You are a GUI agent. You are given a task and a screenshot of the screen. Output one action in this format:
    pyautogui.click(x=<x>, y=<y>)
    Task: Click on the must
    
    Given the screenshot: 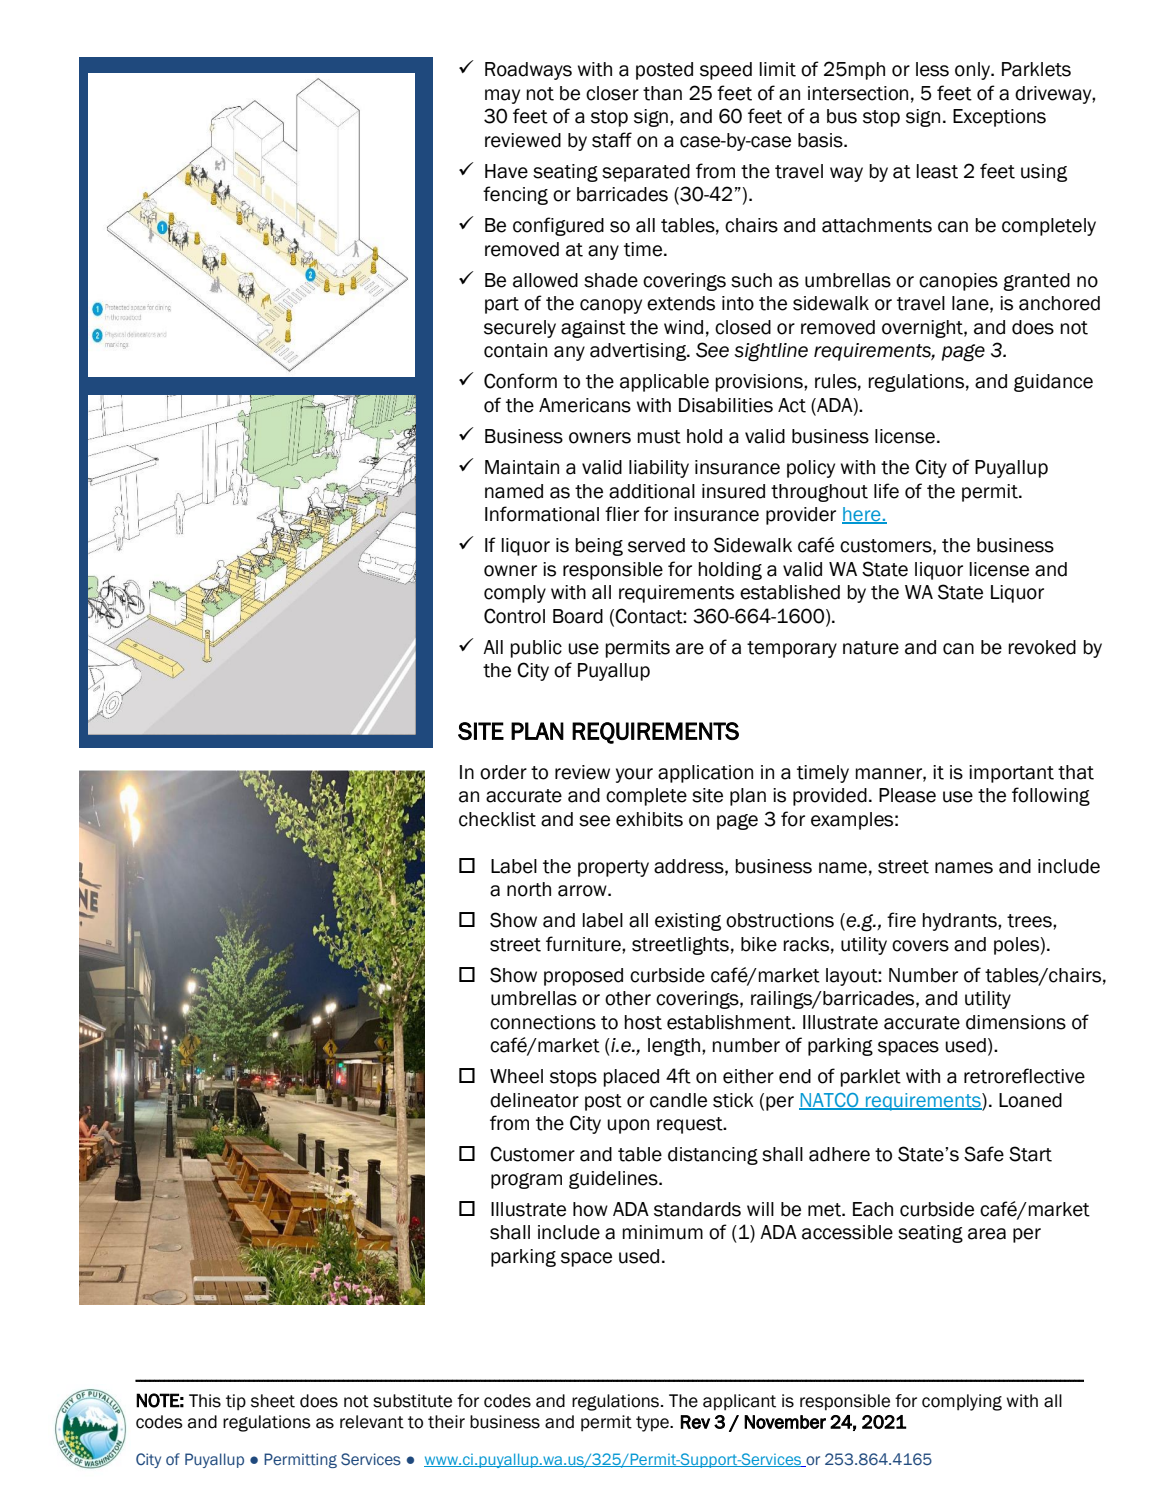 What is the action you would take?
    pyautogui.click(x=659, y=437)
